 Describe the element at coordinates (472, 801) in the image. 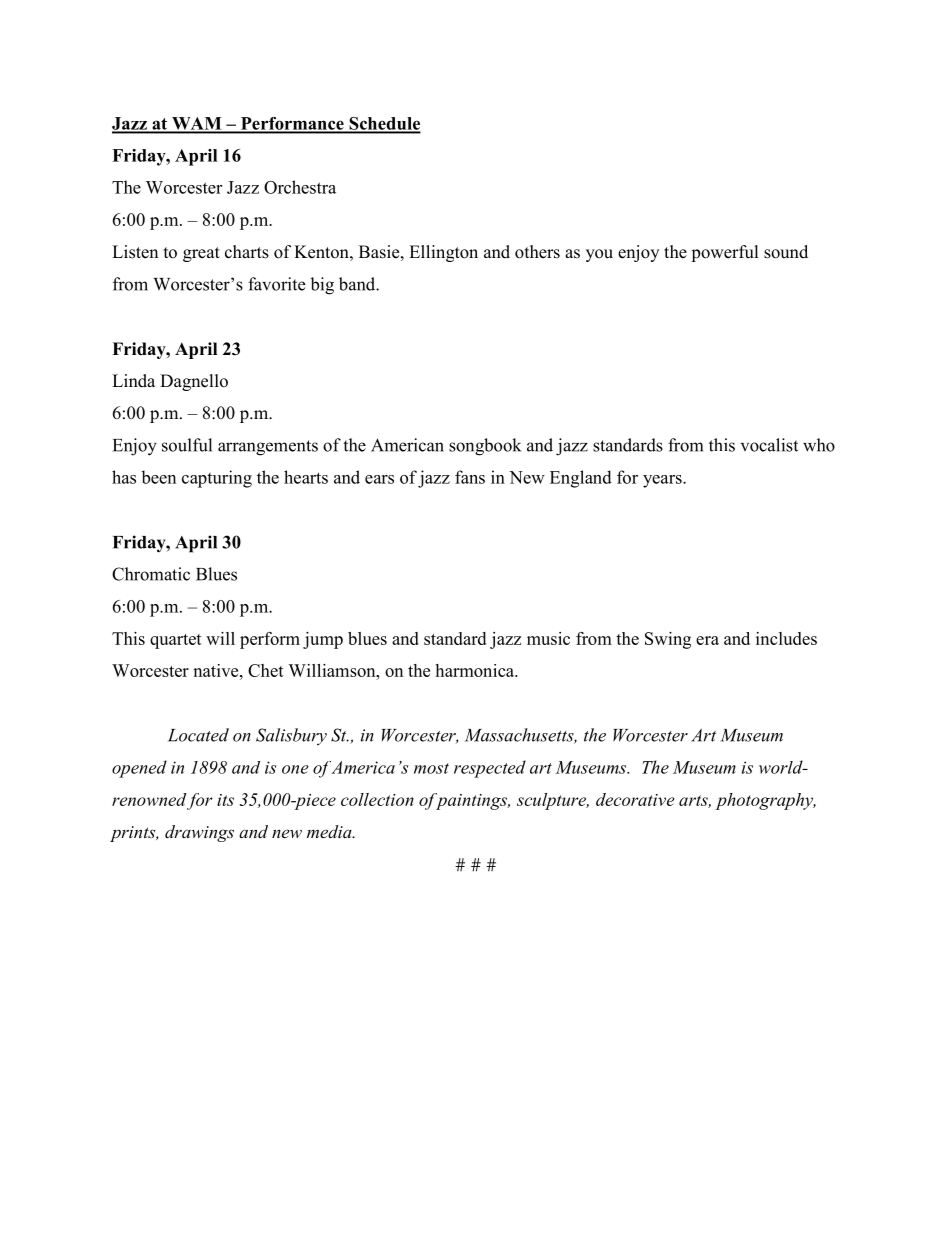

I see `paintings` at that location.
